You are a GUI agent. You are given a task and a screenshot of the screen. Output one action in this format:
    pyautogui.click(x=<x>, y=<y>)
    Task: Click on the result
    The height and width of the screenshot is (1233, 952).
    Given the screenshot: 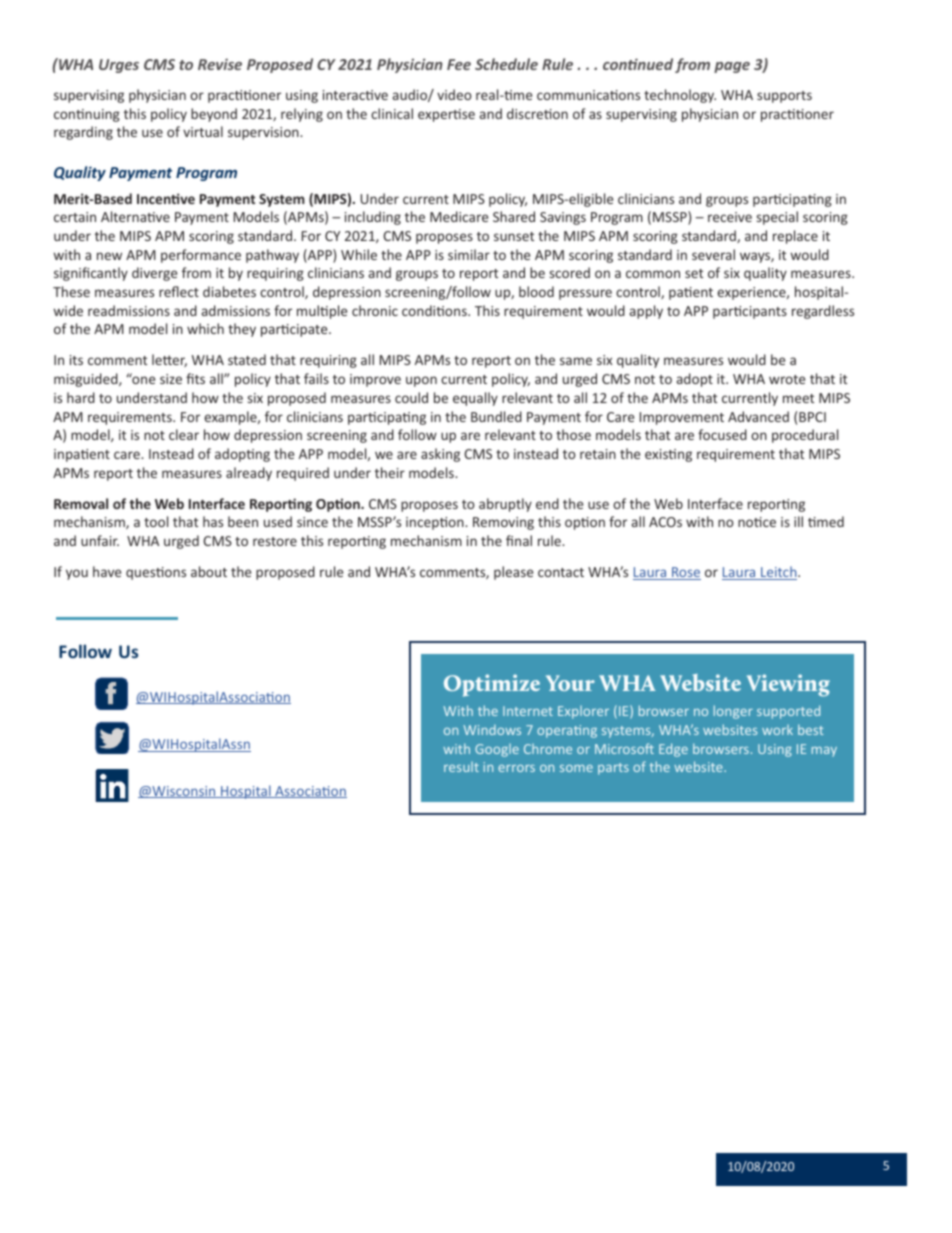 What is the action you would take?
    pyautogui.click(x=461, y=767)
